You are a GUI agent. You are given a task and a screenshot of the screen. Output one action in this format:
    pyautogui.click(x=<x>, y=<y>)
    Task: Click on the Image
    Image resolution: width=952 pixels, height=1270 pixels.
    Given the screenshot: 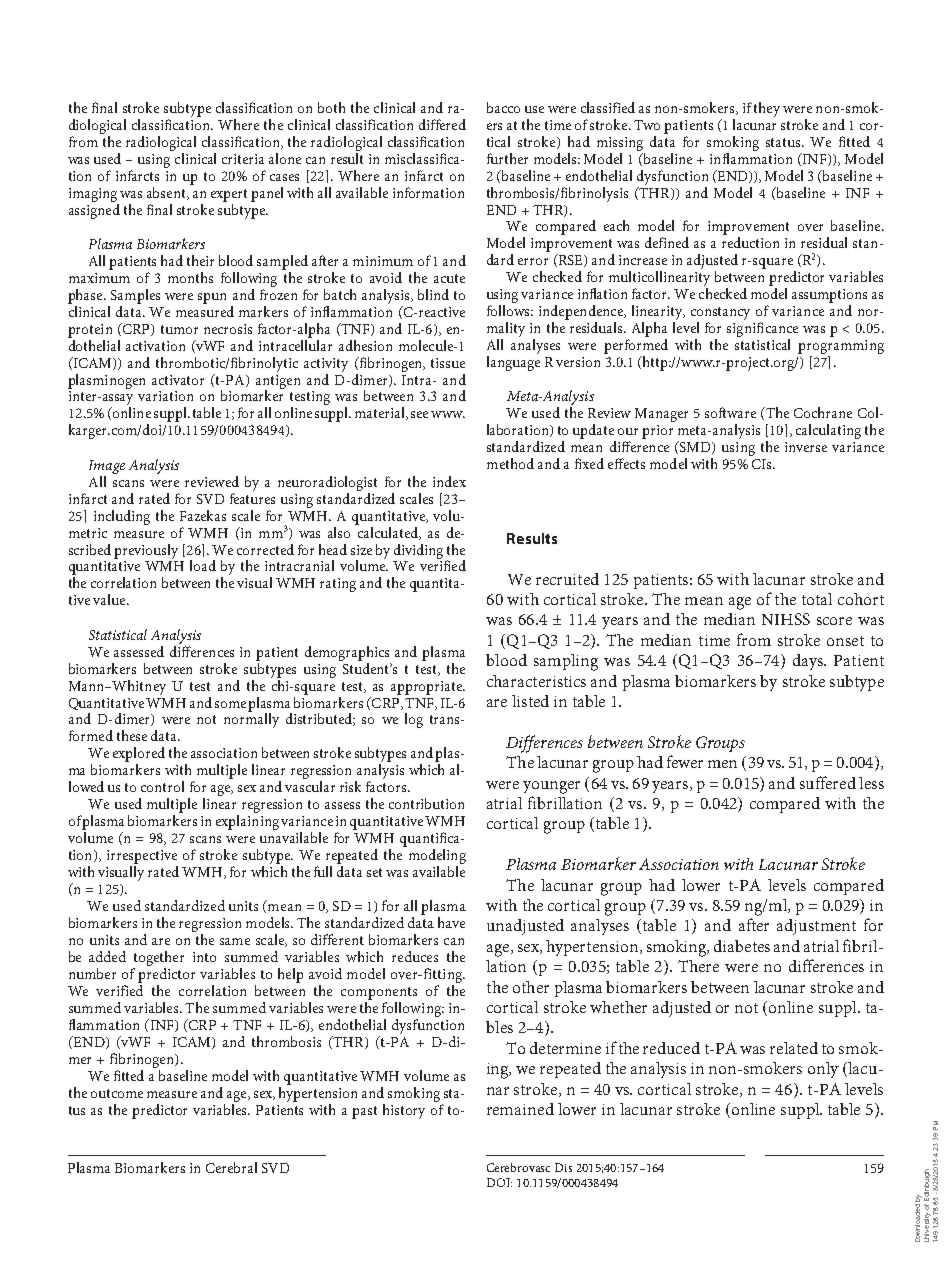 What is the action you would take?
    pyautogui.click(x=107, y=467)
